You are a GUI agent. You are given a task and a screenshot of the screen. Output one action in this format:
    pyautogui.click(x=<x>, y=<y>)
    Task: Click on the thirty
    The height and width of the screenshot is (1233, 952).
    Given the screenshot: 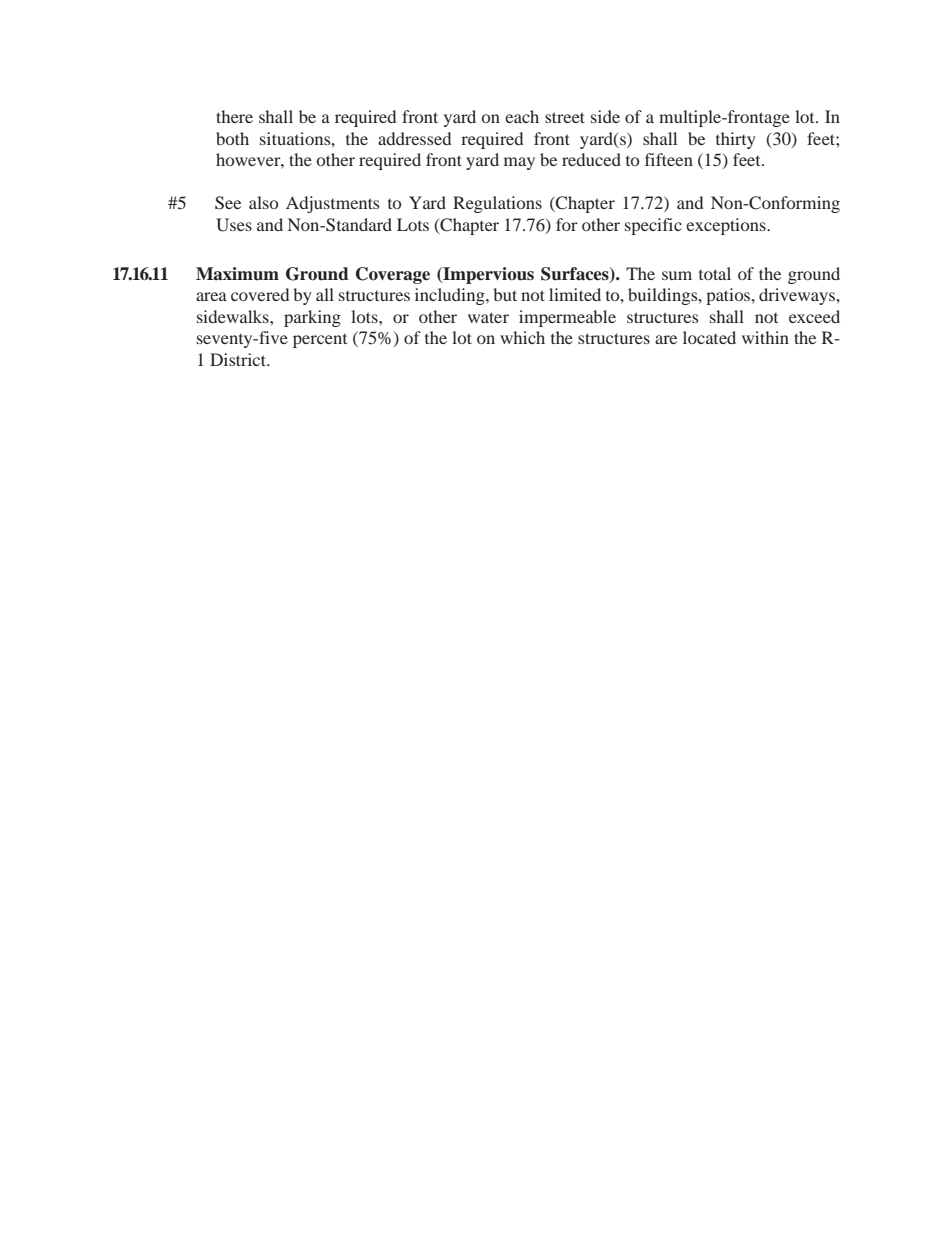 What is the action you would take?
    pyautogui.click(x=736, y=140)
